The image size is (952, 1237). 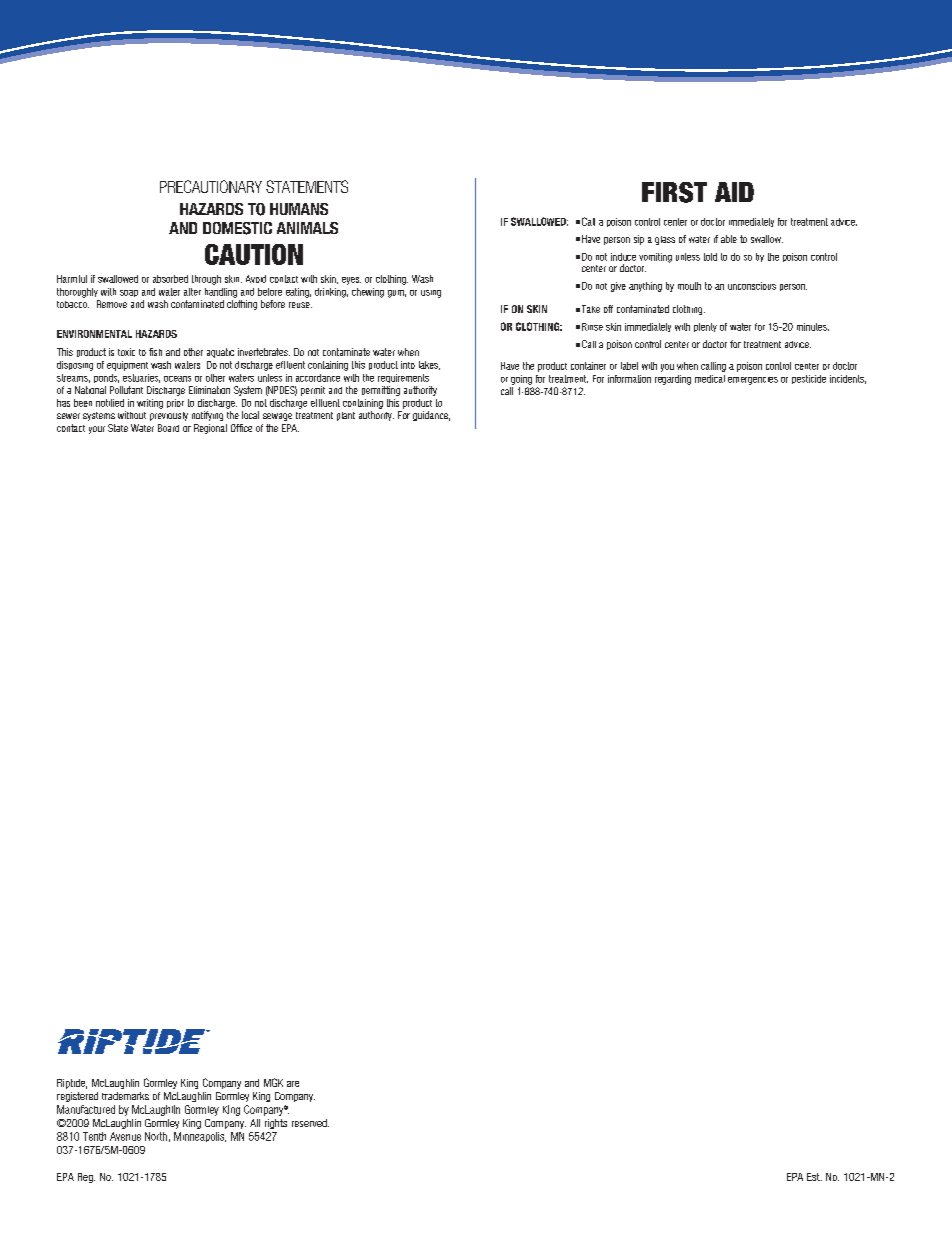 What do you see at coordinates (72, 1084) in the document?
I see `Riptide` at bounding box center [72, 1084].
